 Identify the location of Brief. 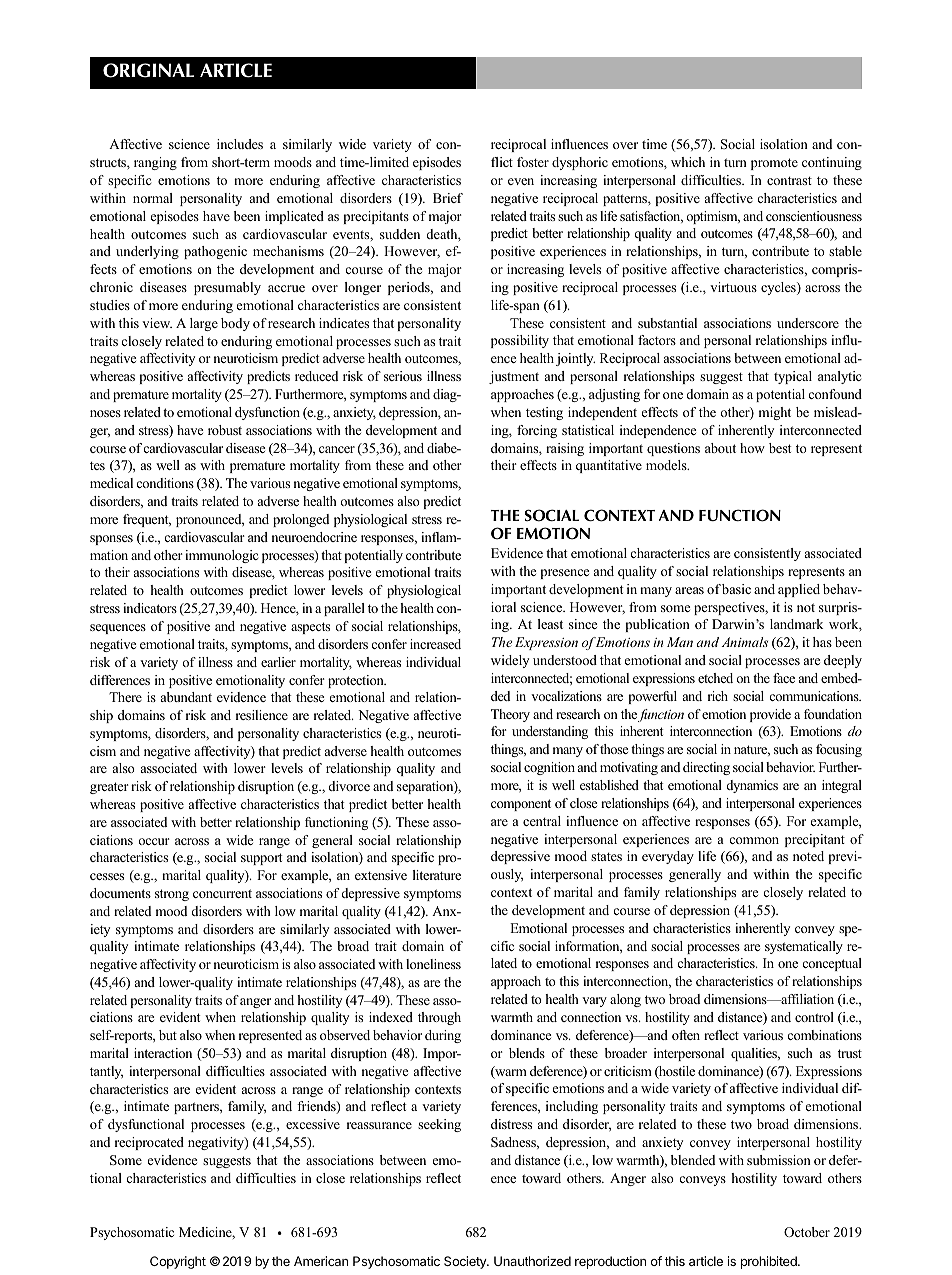
(448, 198).
